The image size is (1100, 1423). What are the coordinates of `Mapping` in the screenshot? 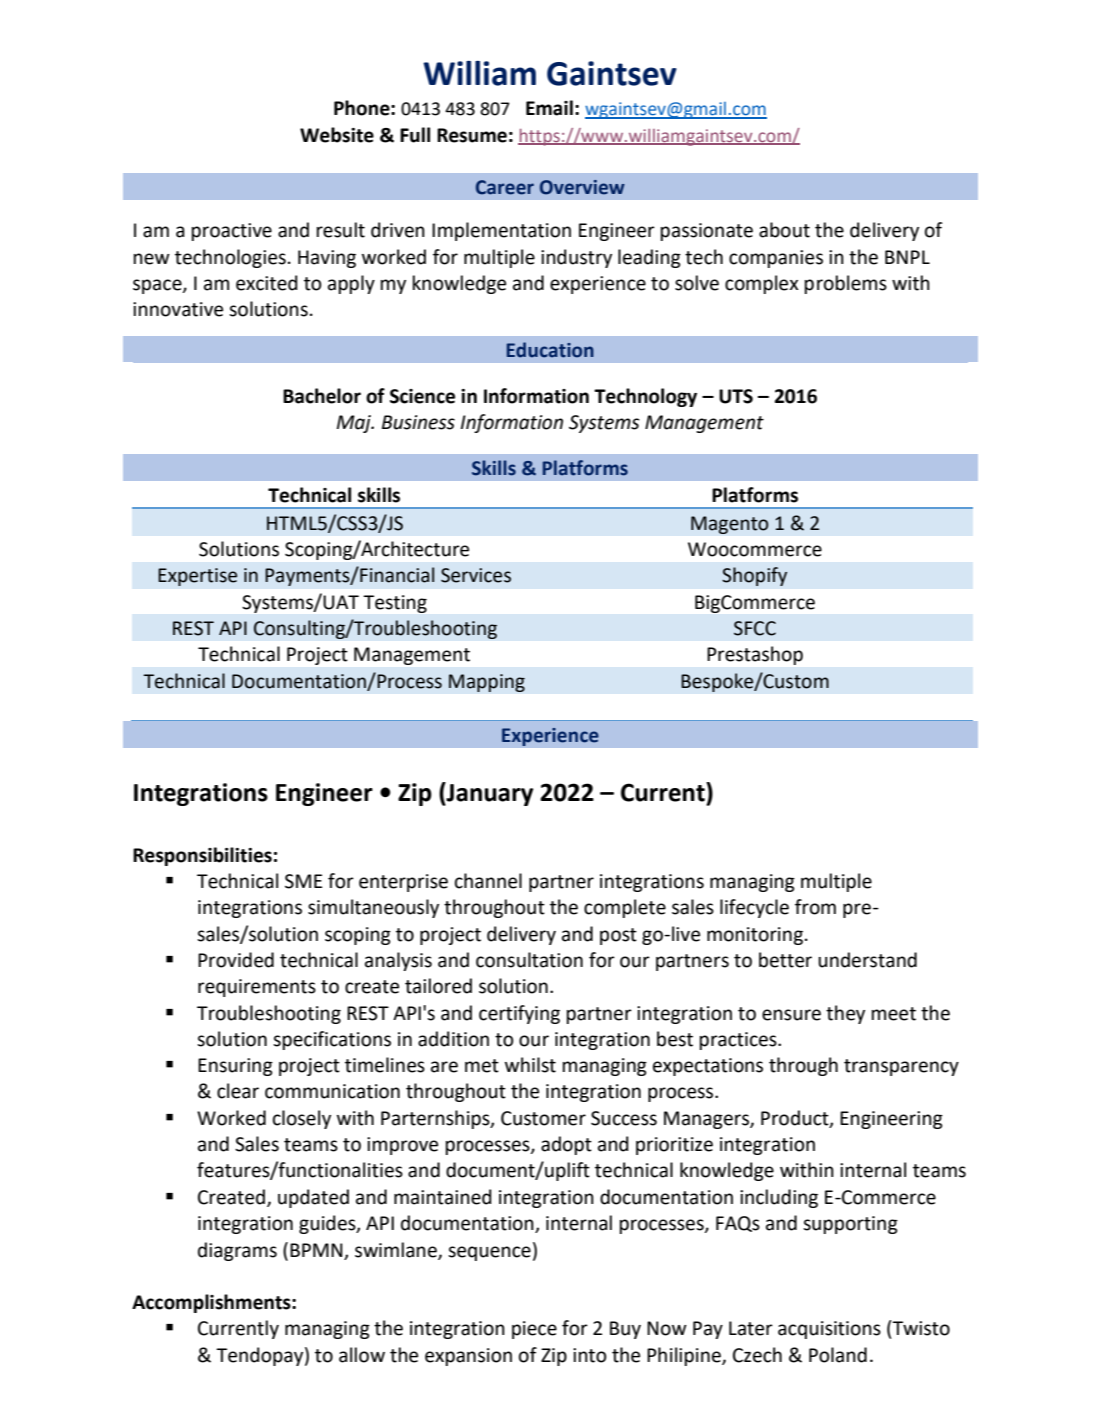 It's located at (487, 683).
